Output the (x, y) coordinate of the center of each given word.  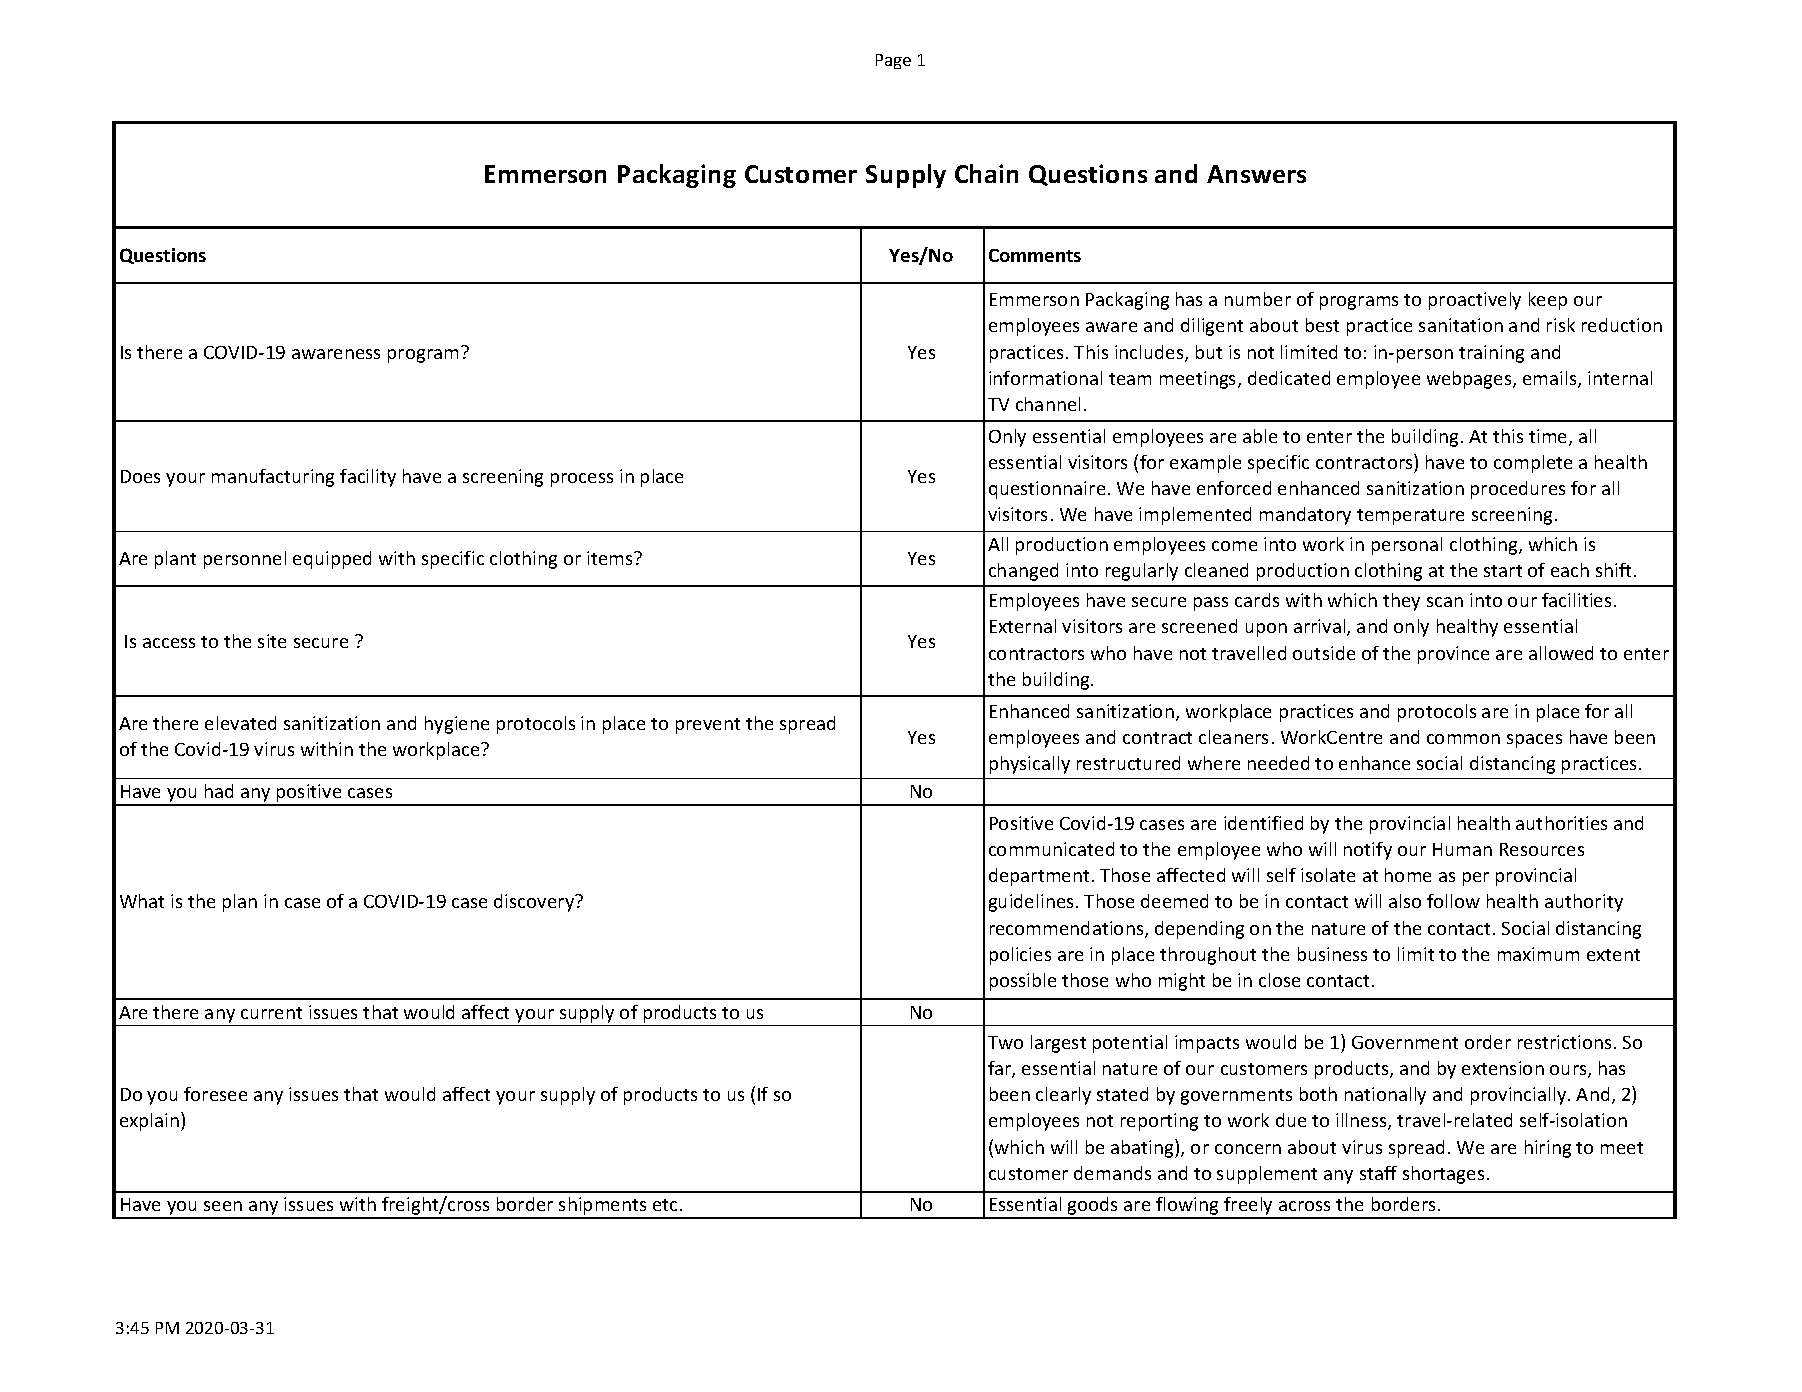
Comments (1035, 255)
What (142, 901)
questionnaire (1047, 490)
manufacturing (273, 478)
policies (1020, 956)
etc (667, 1205)
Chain (986, 173)
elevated (240, 723)
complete (1533, 464)
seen (223, 1206)
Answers (1256, 174)
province (1453, 655)
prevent (708, 726)
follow (1453, 901)
